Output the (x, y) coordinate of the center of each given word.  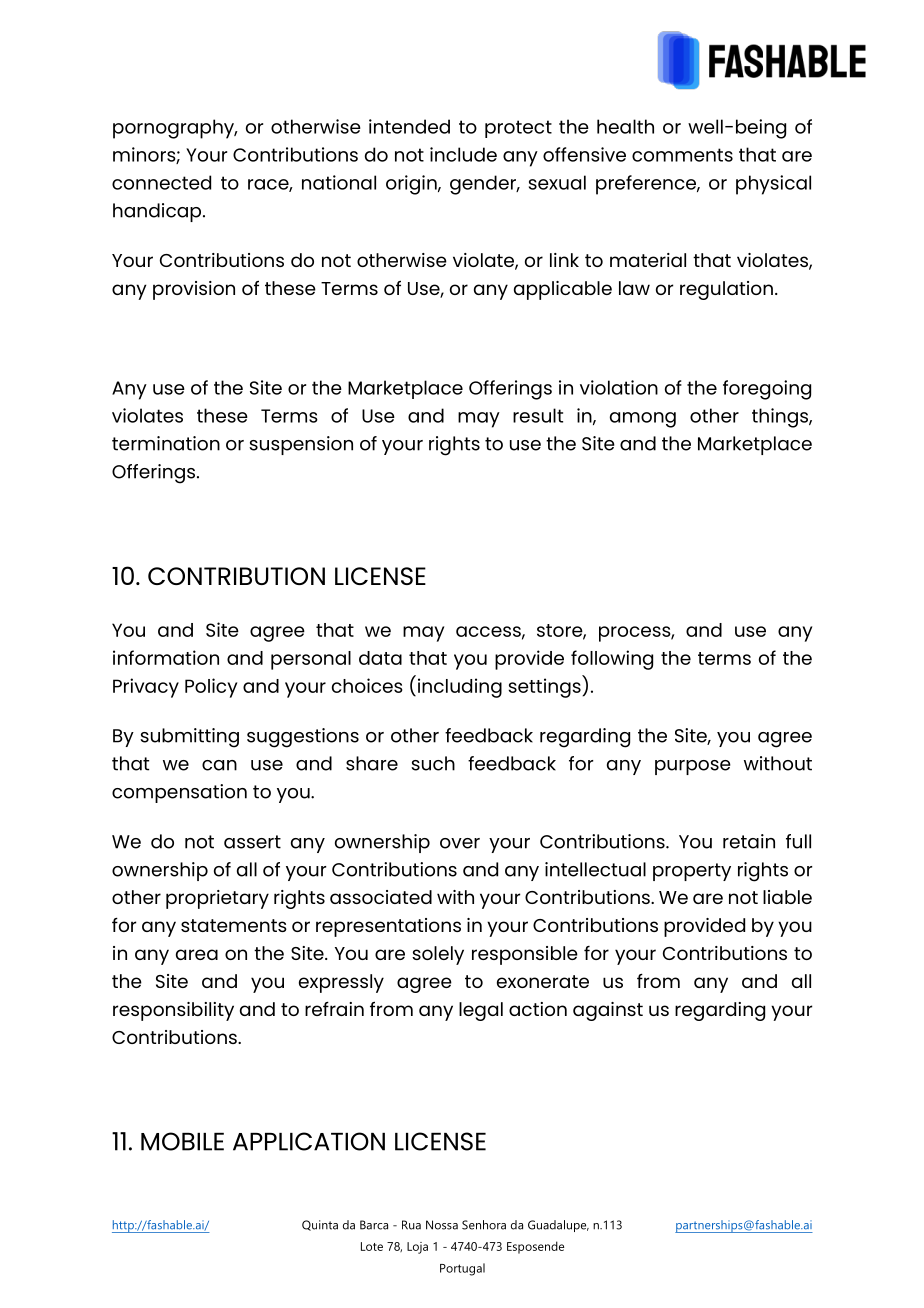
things (781, 418)
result (538, 415)
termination (166, 443)
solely (438, 955)
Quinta (320, 1225)
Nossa (442, 1225)
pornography (175, 129)
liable (787, 897)
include (463, 154)
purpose (693, 767)
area (197, 954)
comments (682, 155)
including (458, 687)
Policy (211, 688)
